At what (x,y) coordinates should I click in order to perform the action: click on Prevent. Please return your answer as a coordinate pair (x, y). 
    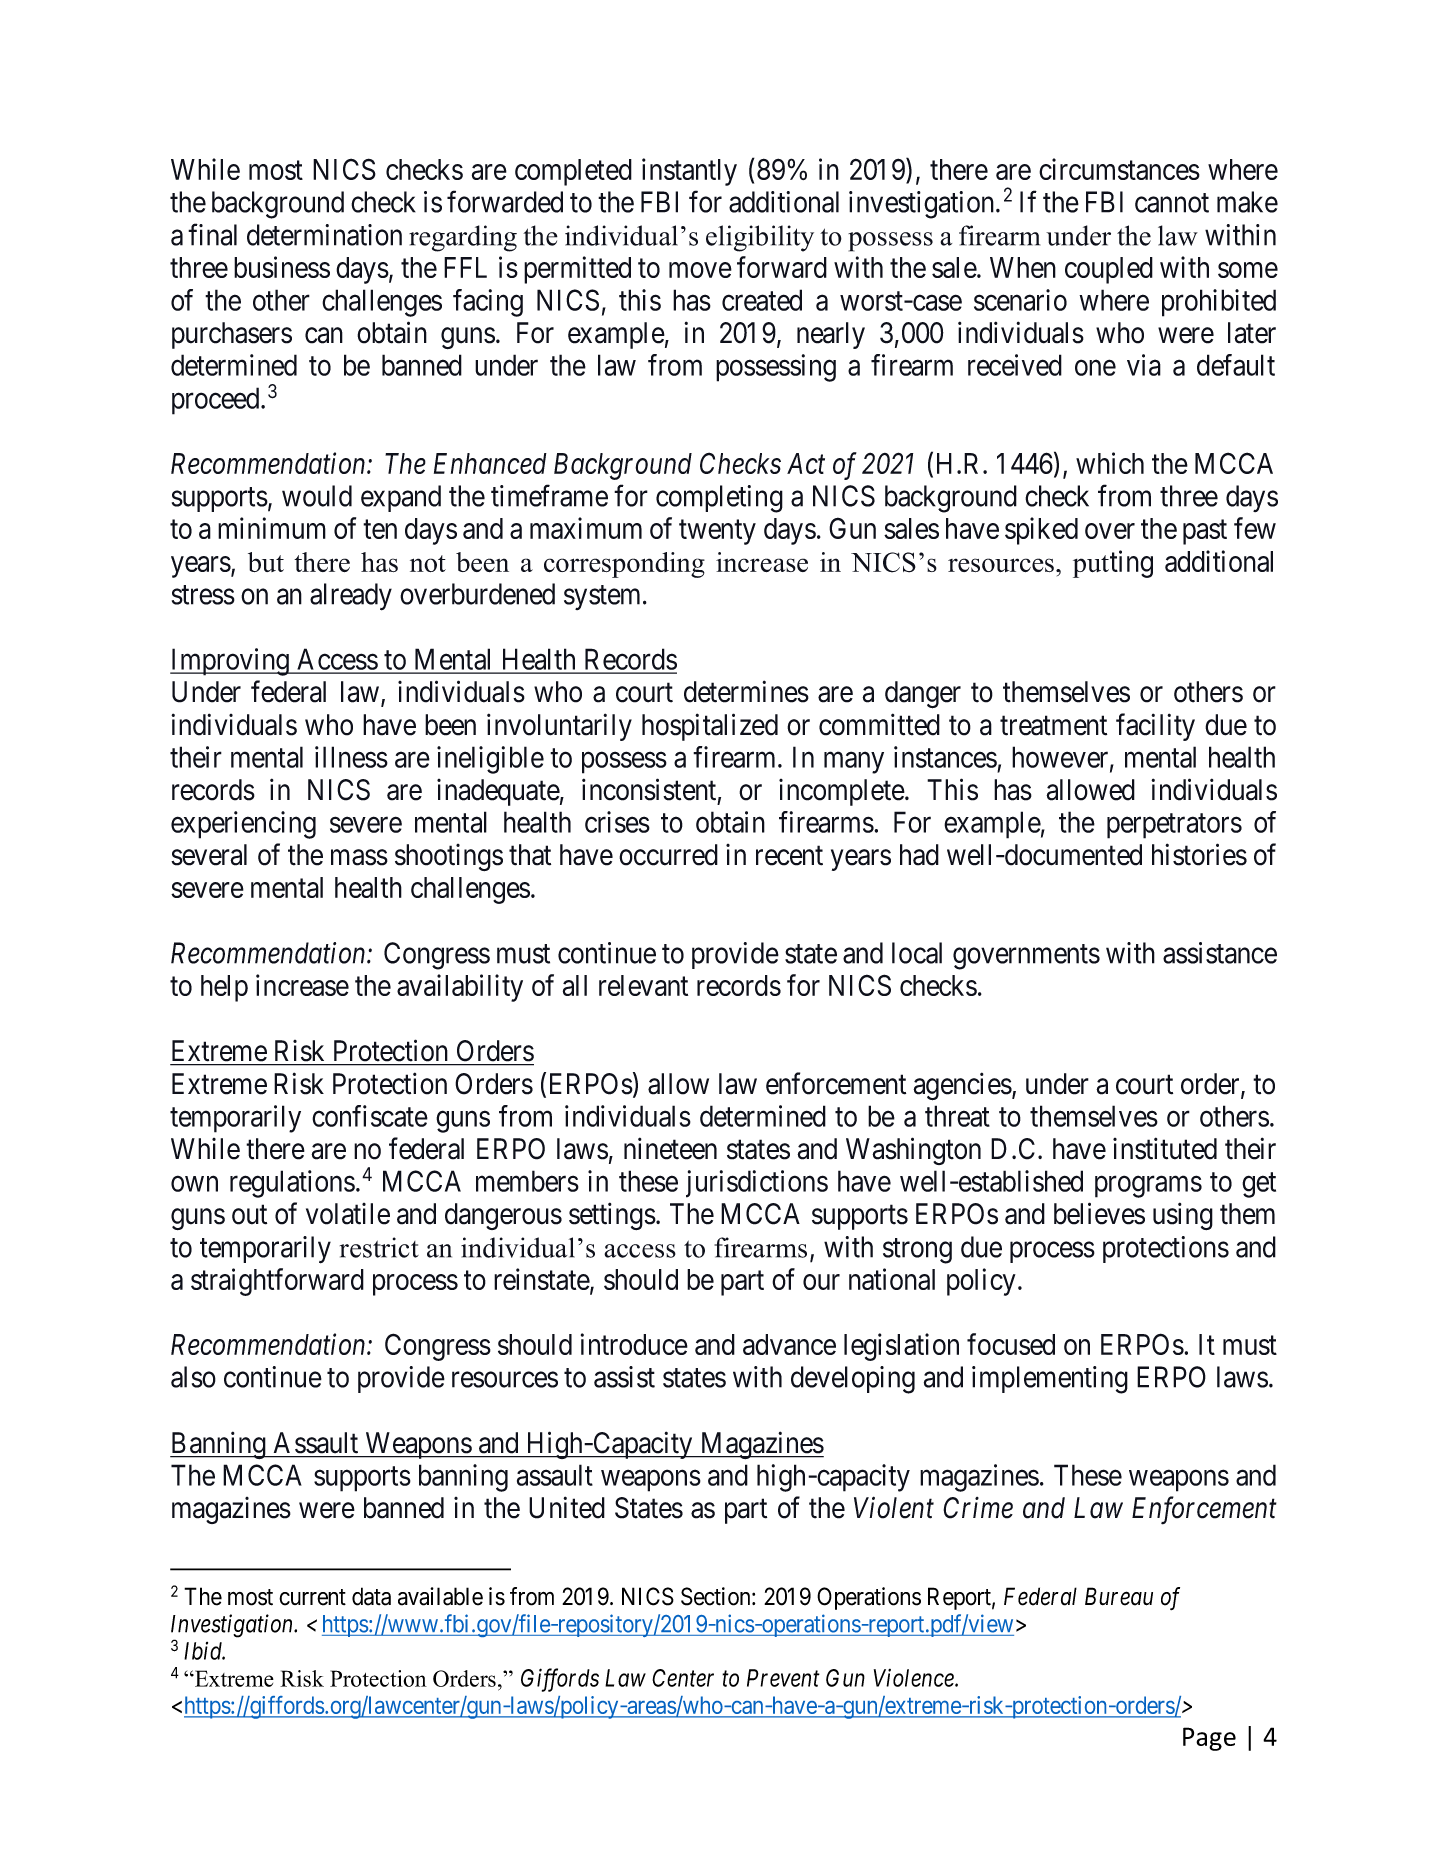
    Looking at the image, I should click on (783, 1678).
